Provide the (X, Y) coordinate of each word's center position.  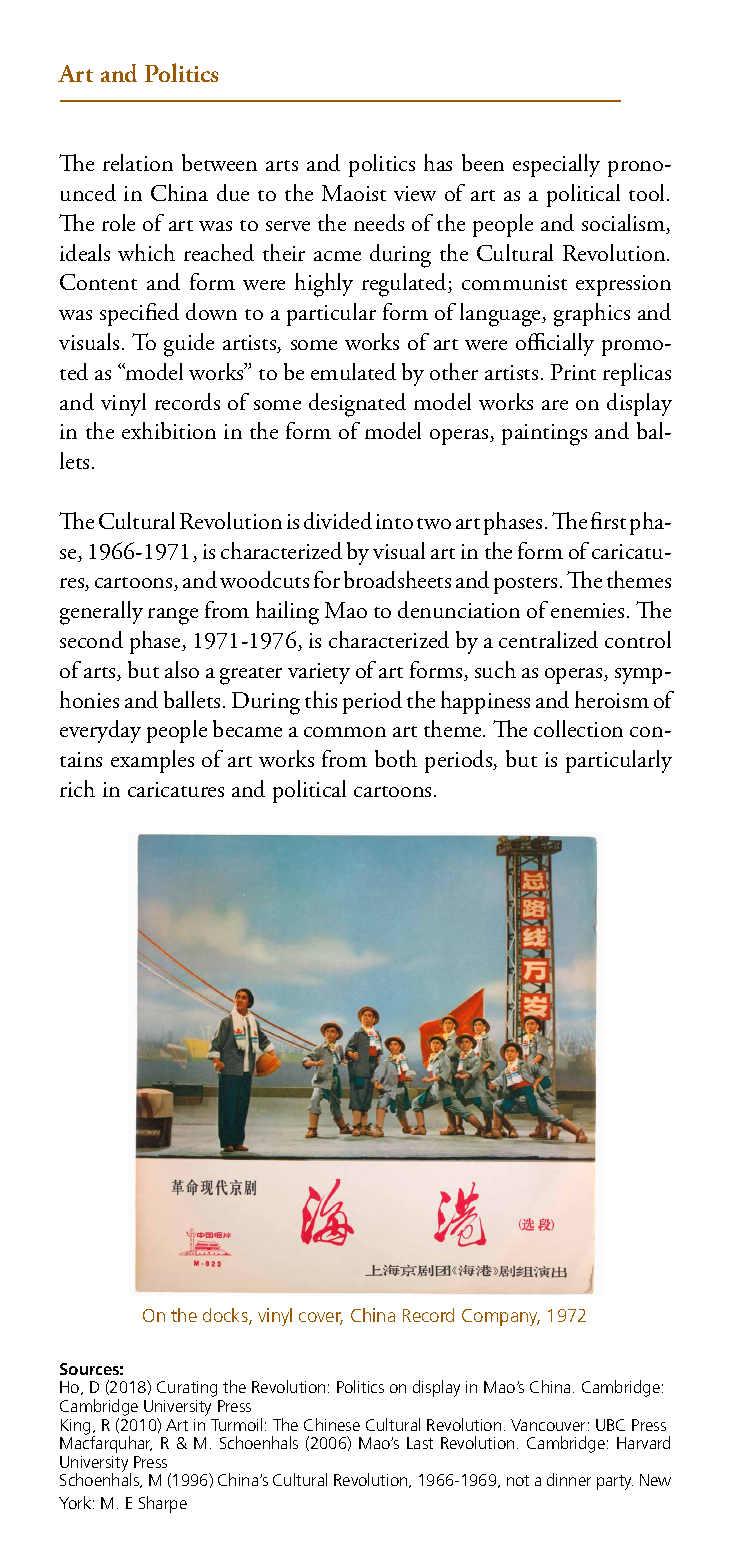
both (396, 758)
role (118, 222)
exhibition (169, 430)
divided (338, 520)
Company (501, 1317)
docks (226, 1316)
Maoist (354, 193)
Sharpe (163, 1504)
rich (77, 788)
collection (578, 728)
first (608, 520)
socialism (625, 224)
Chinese (332, 1424)
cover (321, 1318)
